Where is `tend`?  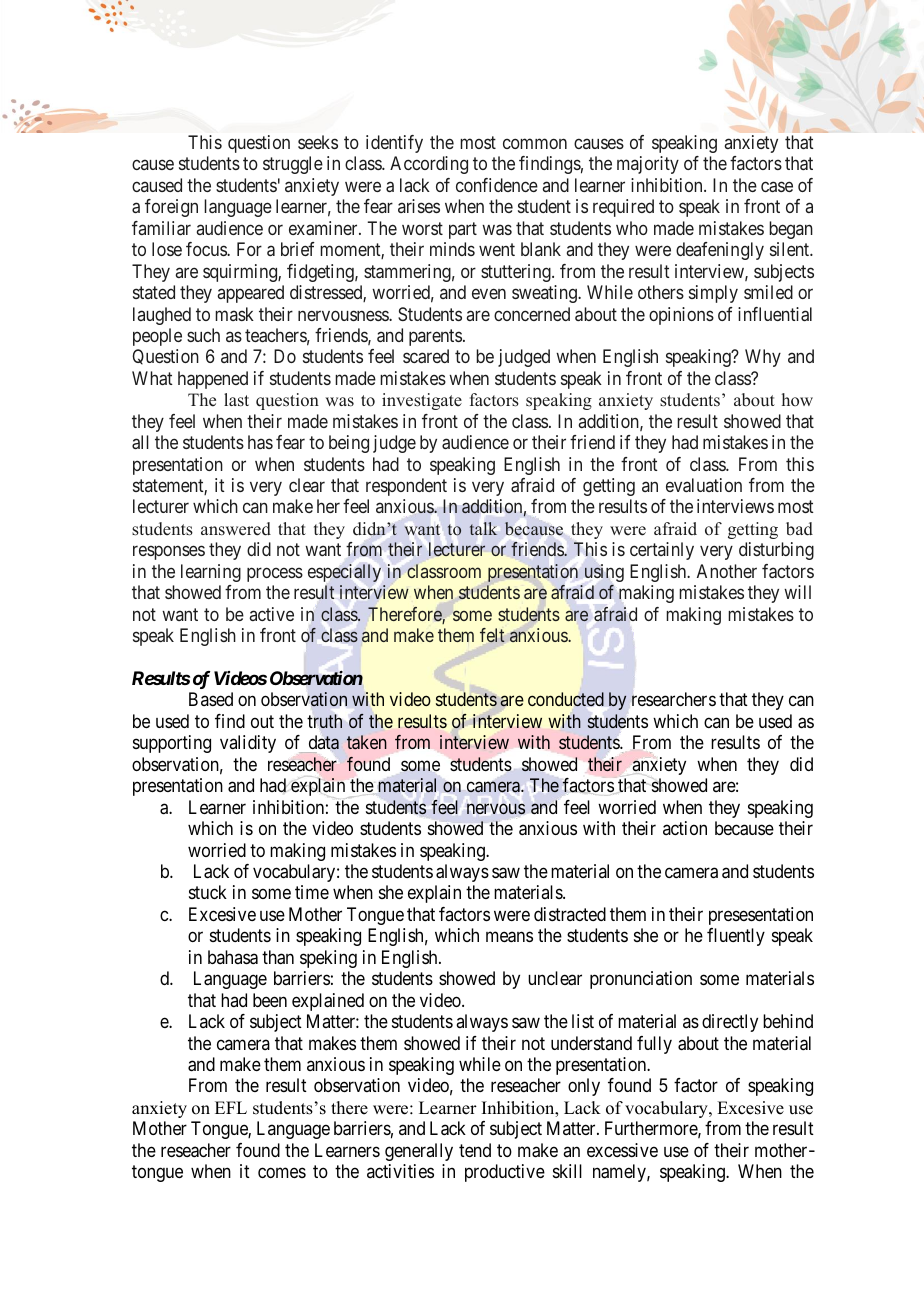 tend is located at coordinates (475, 1150).
